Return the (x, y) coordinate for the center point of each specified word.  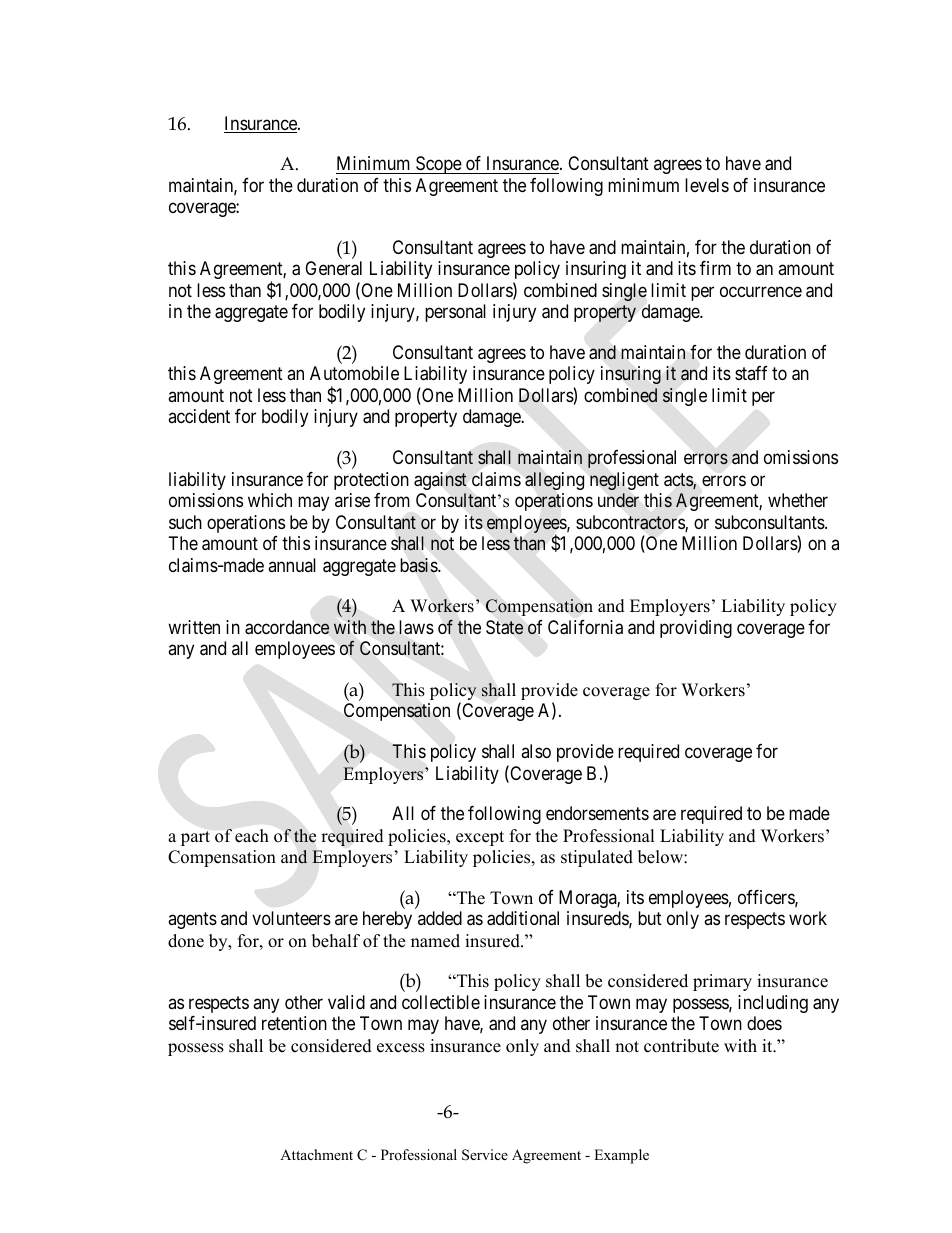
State (504, 627)
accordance (287, 627)
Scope (438, 165)
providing (696, 629)
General (333, 268)
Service (485, 1155)
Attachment (316, 1154)
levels (707, 185)
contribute (681, 1046)
